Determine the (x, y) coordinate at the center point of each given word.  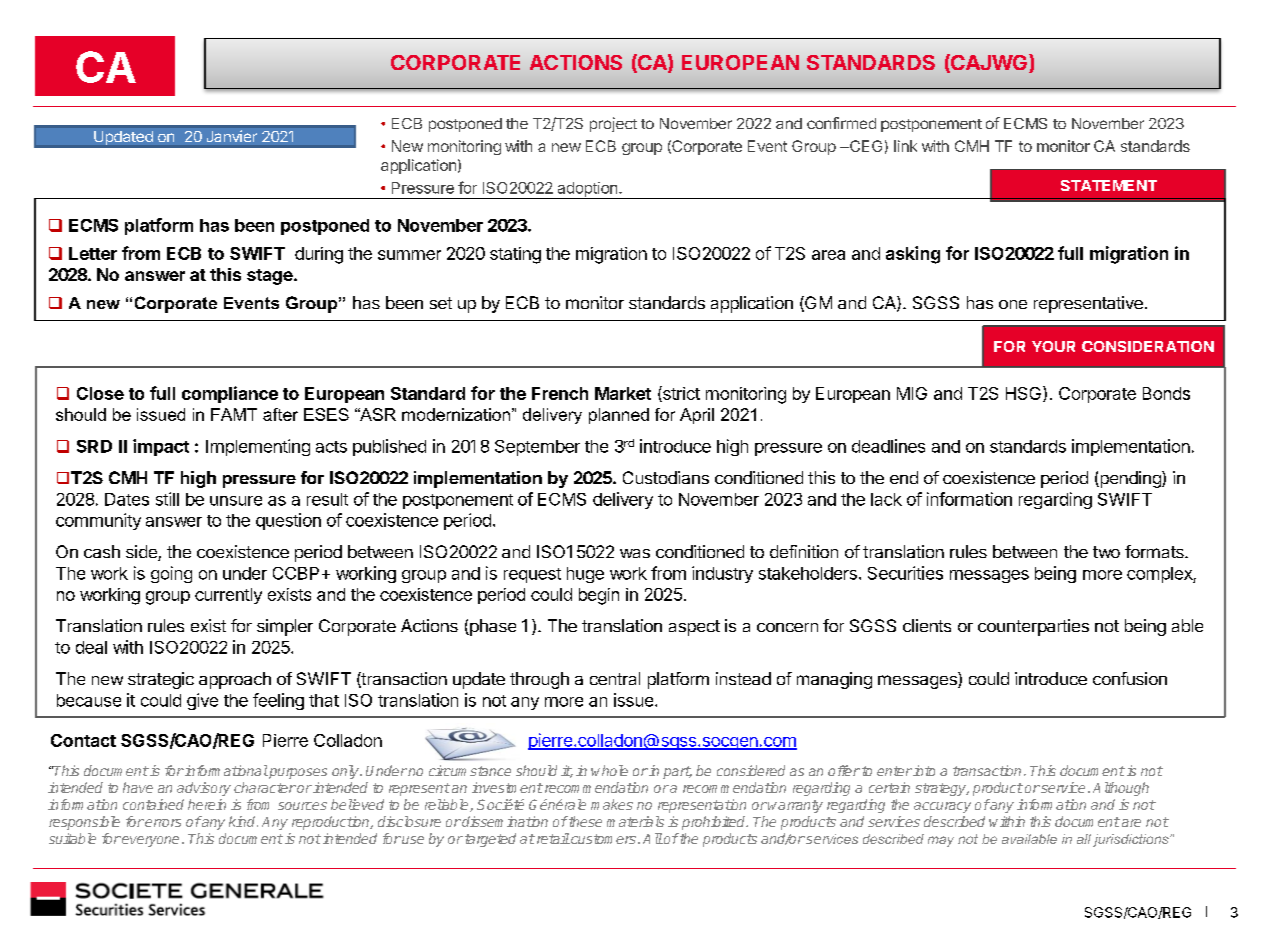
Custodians (666, 477)
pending (1130, 479)
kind (243, 821)
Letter (93, 253)
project (613, 124)
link (905, 146)
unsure (236, 501)
